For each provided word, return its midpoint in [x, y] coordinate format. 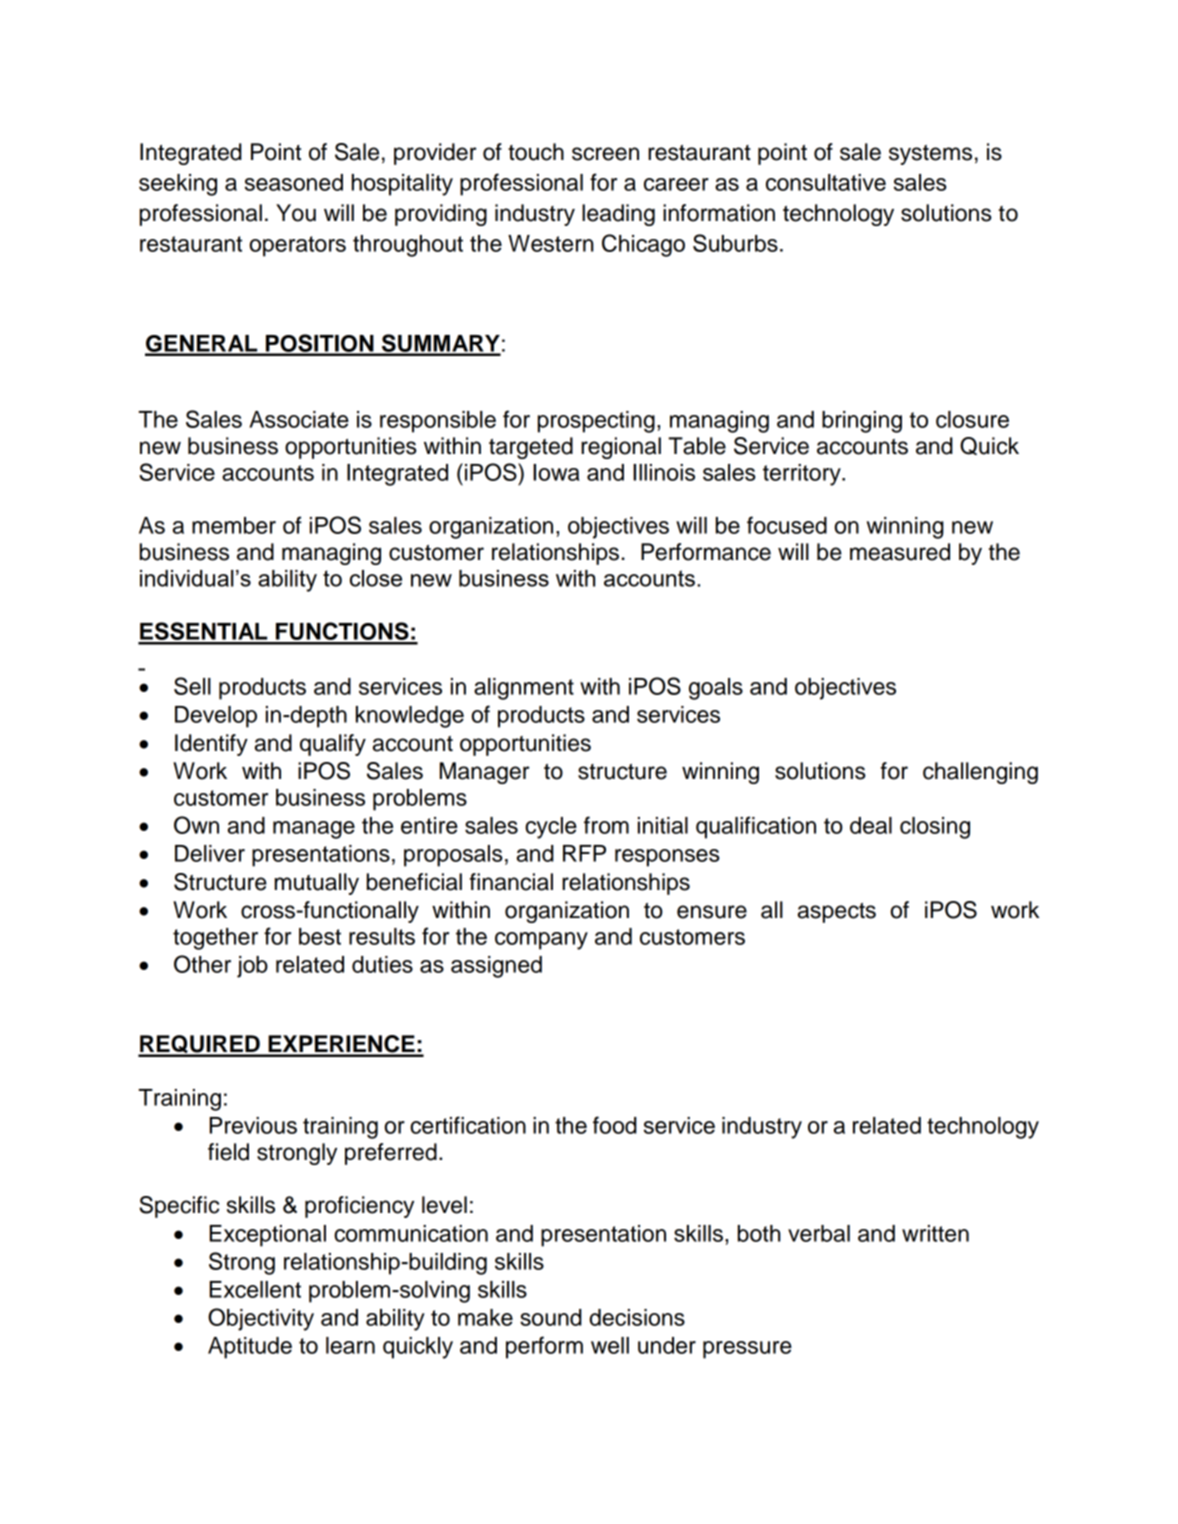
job [252, 967]
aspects [837, 913]
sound [551, 1317]
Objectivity [261, 1319]
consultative [826, 182]
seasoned [294, 182]
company [541, 941]
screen [605, 154]
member [234, 525]
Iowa [556, 472]
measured [900, 552]
